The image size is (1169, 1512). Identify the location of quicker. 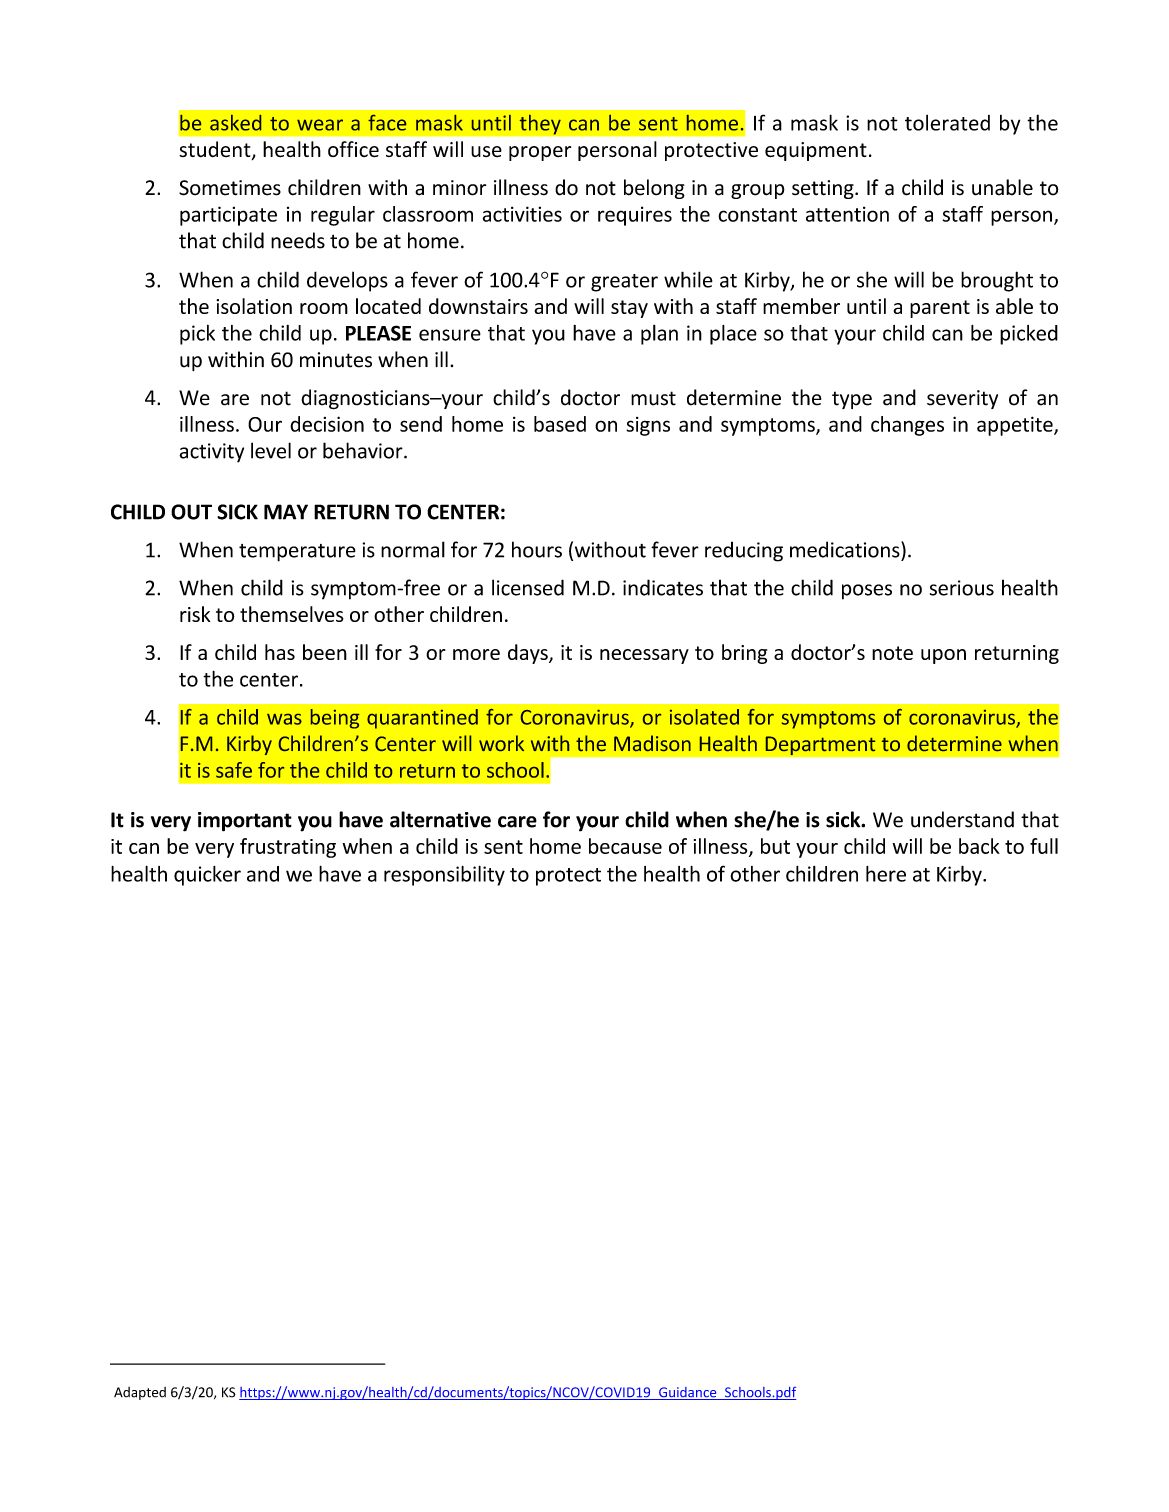
(207, 876).
